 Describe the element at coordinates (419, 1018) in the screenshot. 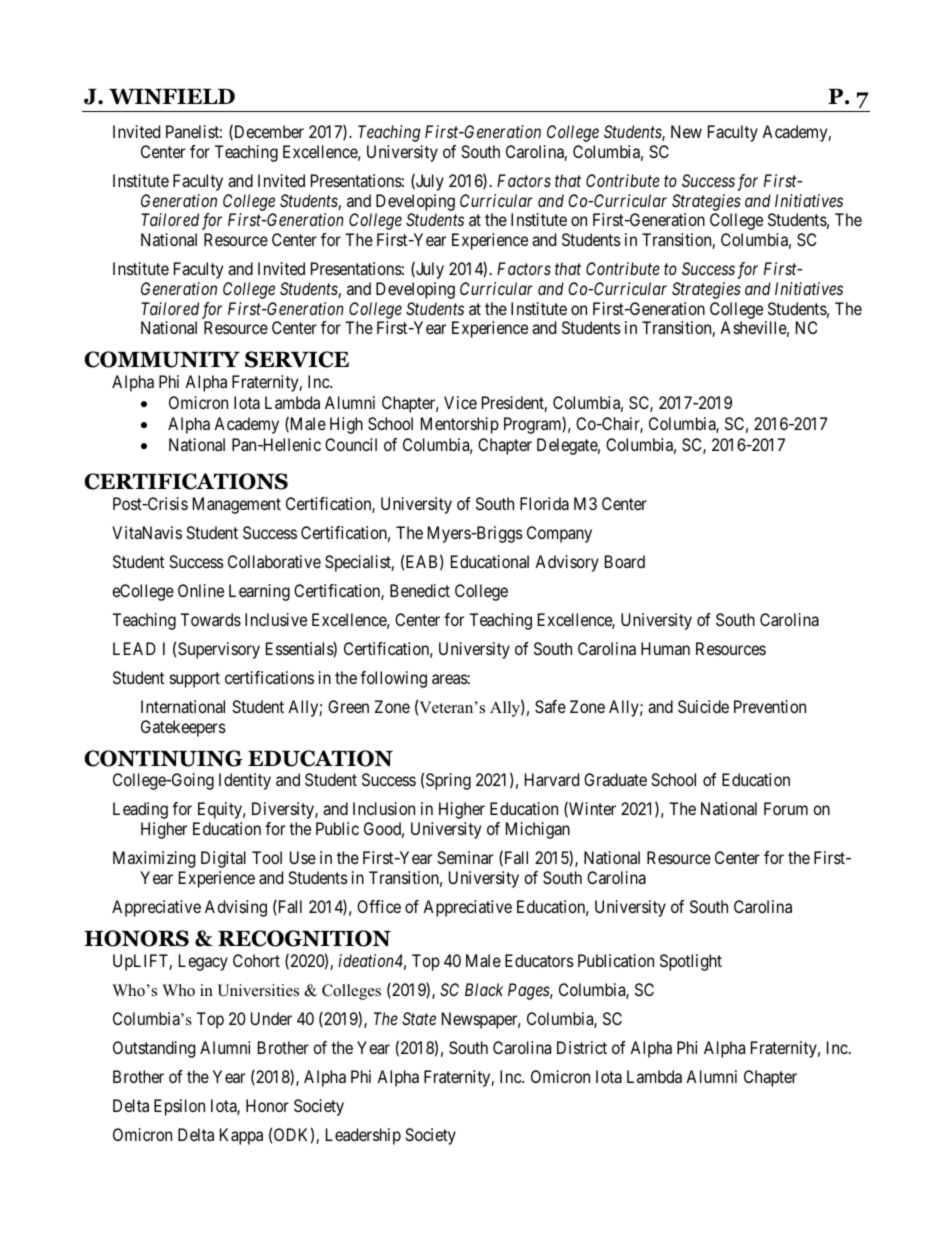

I see `State` at that location.
